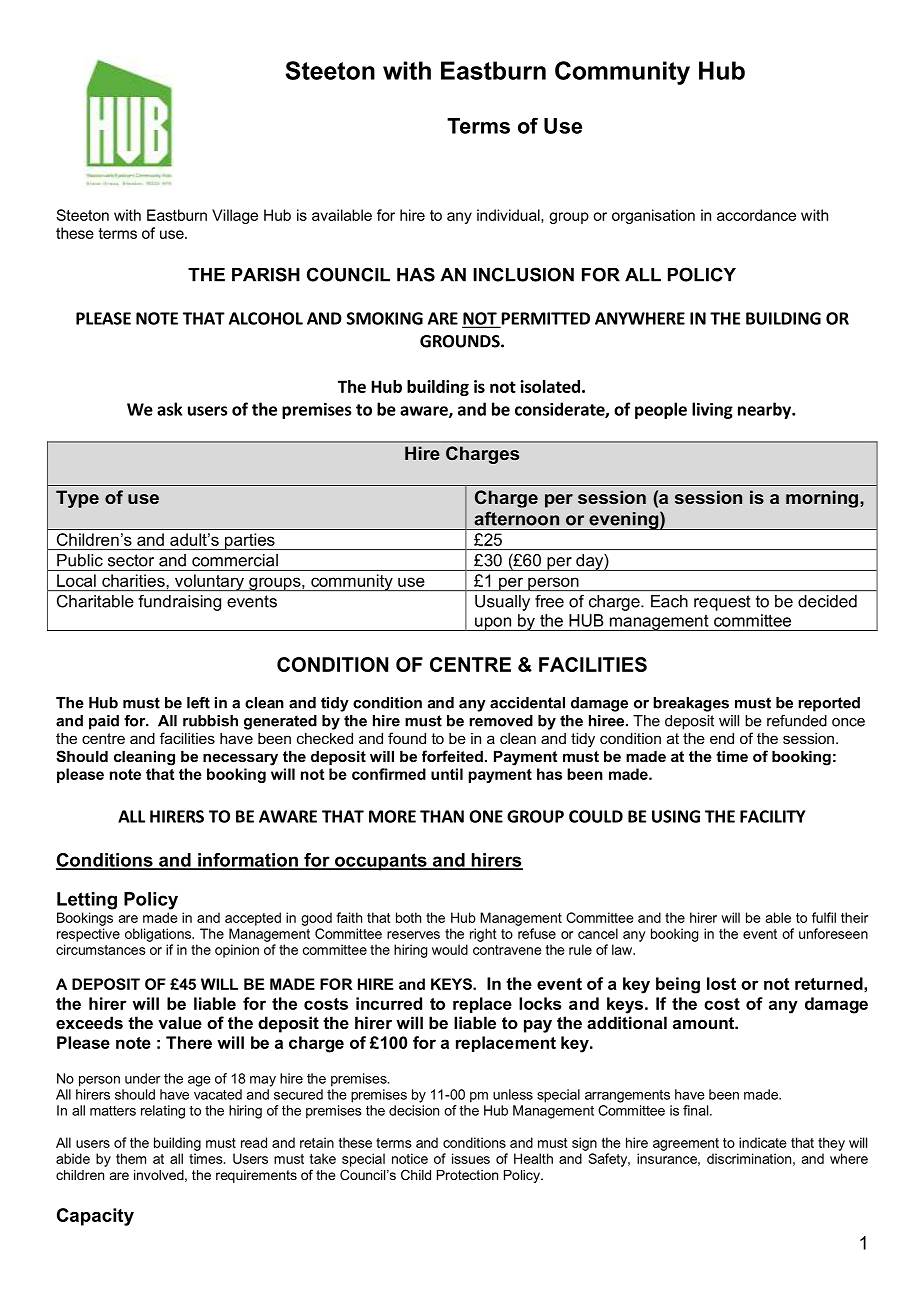 The width and height of the screenshot is (924, 1308). I want to click on would, so click(450, 949).
